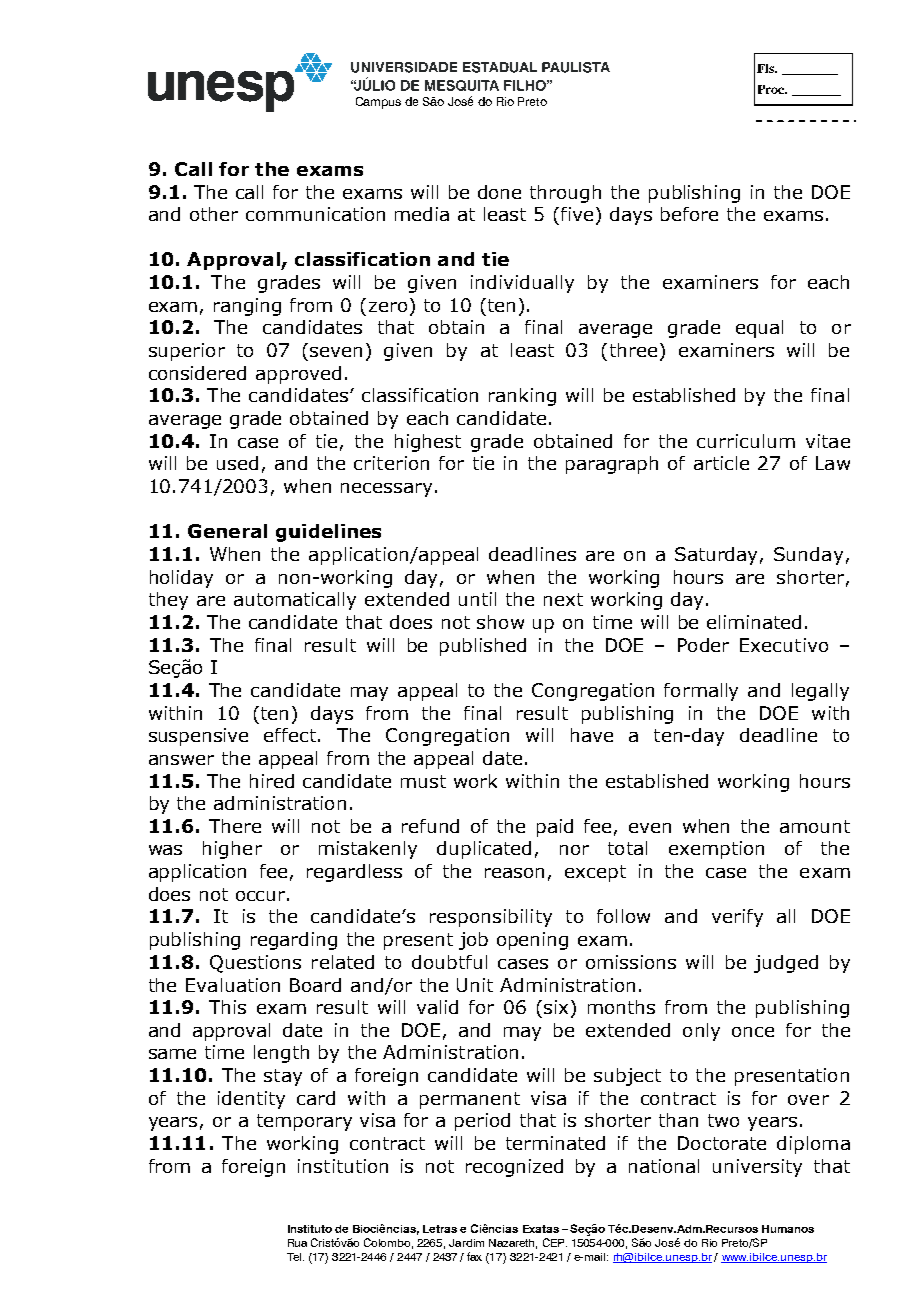  Describe the element at coordinates (483, 647) in the screenshot. I see `published` at that location.
